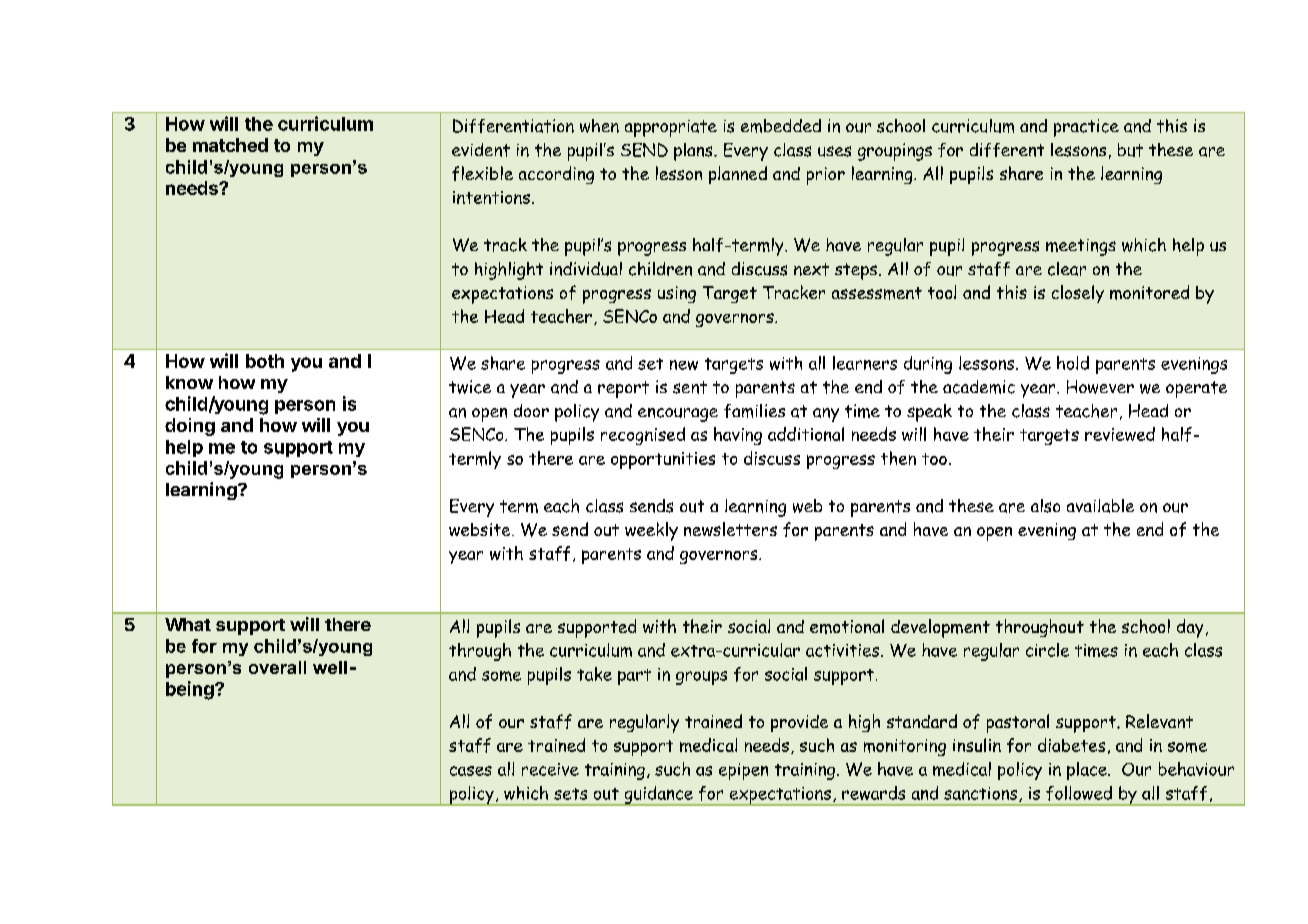 The image size is (1308, 924). What do you see at coordinates (471, 771) in the document?
I see `cases` at bounding box center [471, 771].
